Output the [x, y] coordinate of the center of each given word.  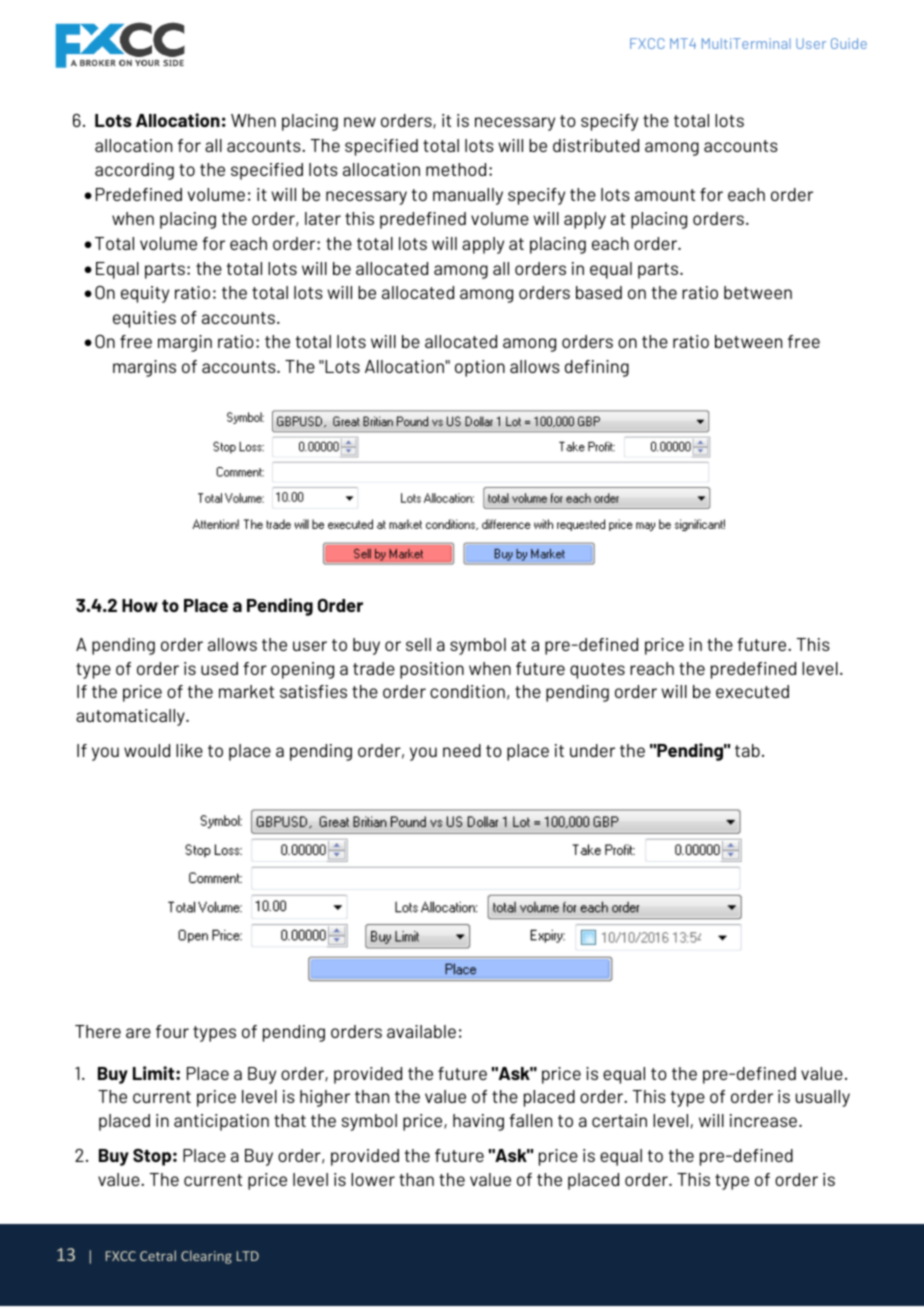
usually [823, 1098]
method [456, 169]
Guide [849, 43]
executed [752, 691]
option [480, 368]
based [599, 292]
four [172, 1031]
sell [418, 644]
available [421, 1031]
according [134, 171]
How [140, 605]
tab [747, 750]
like [189, 750]
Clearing [206, 1257]
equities [144, 319]
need [462, 750]
